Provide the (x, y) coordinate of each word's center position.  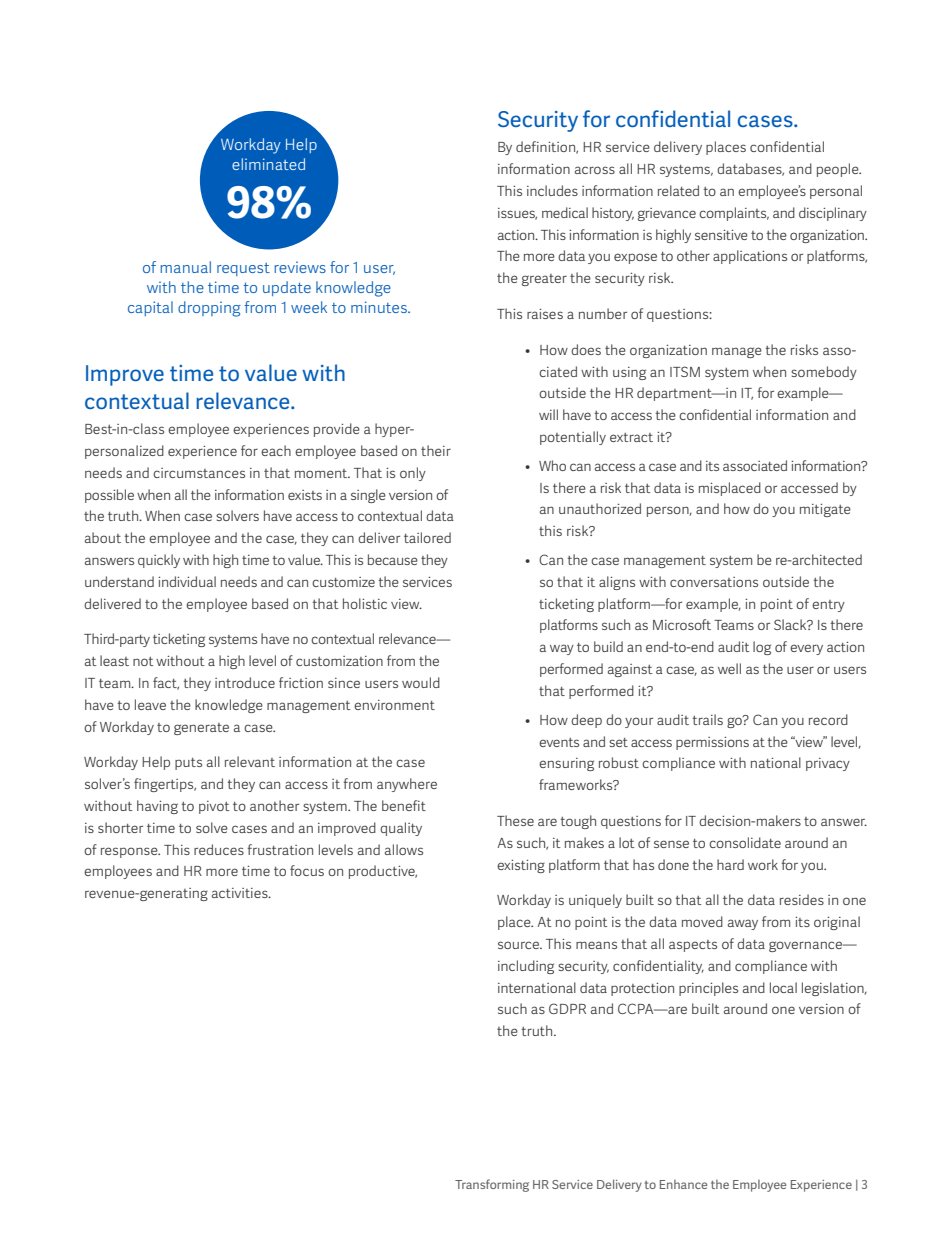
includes (552, 190)
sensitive (721, 235)
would (421, 682)
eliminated (268, 164)
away (743, 924)
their (436, 450)
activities (241, 893)
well (729, 668)
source (520, 945)
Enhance (683, 1184)
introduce (245, 682)
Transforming (492, 1185)
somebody (824, 373)
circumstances (199, 473)
